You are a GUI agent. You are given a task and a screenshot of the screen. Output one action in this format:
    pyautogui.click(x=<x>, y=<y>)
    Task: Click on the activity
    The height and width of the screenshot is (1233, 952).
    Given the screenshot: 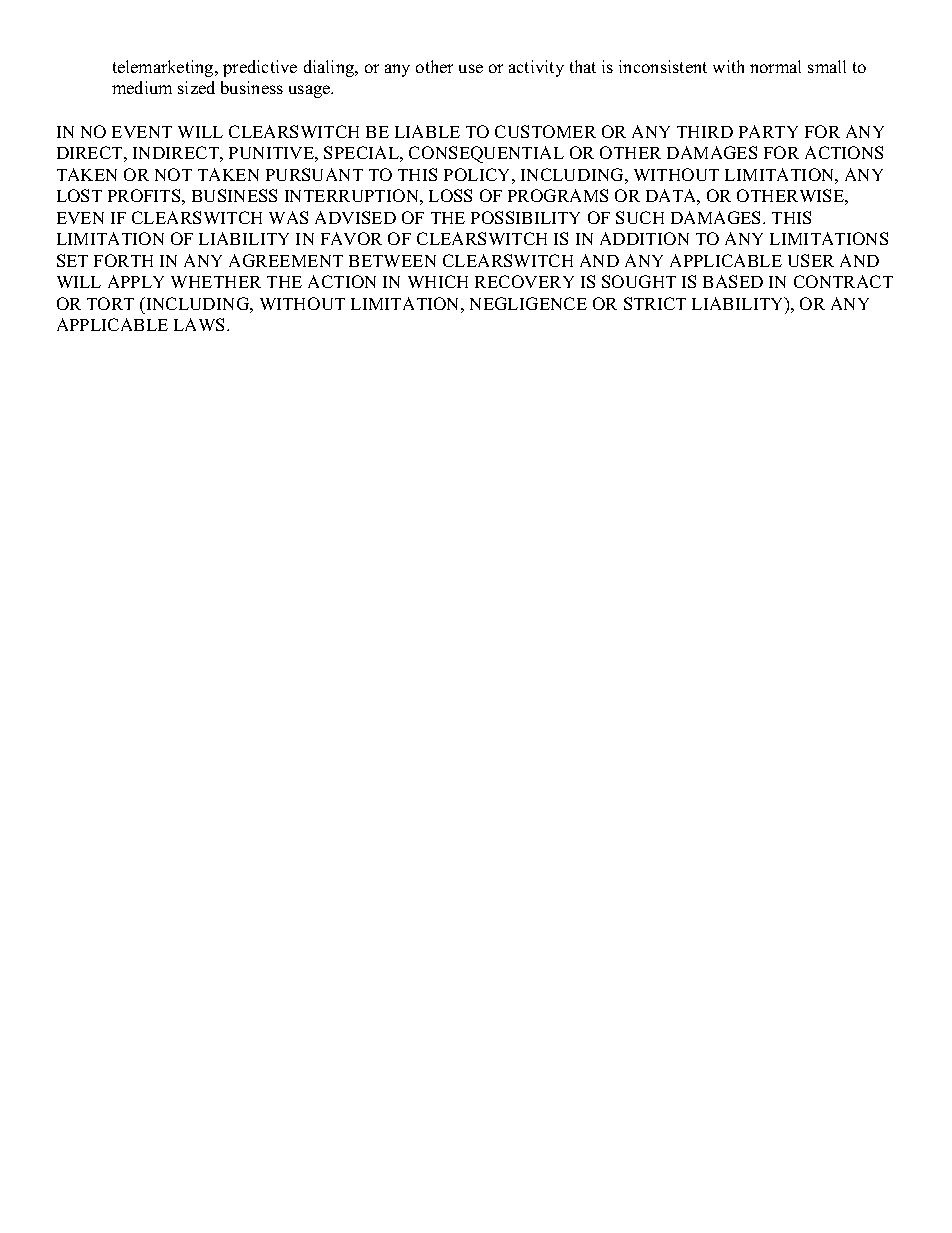 What is the action you would take?
    pyautogui.click(x=536, y=68)
